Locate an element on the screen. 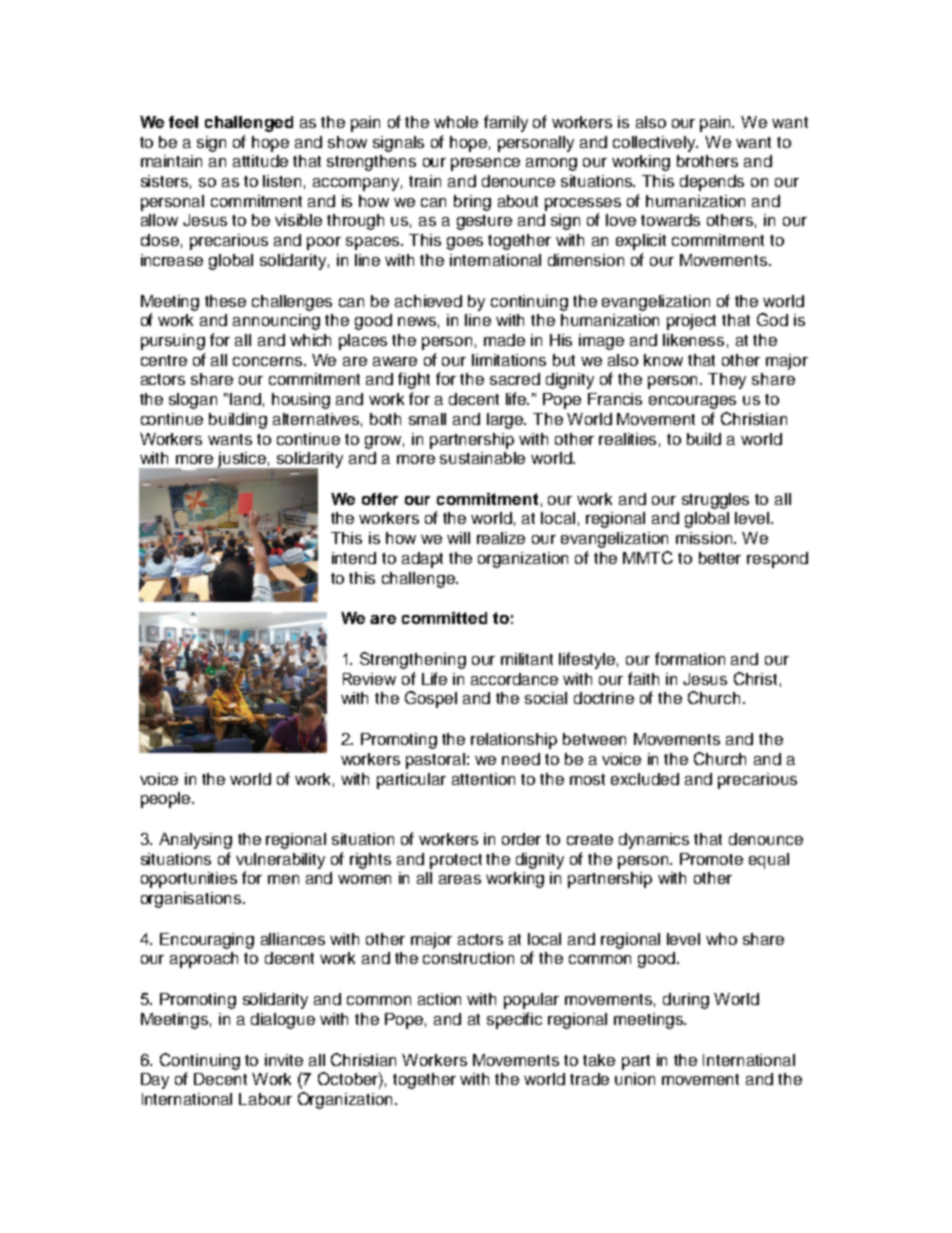 This screenshot has width=952, height=1233. slogan is located at coordinates (193, 401).
